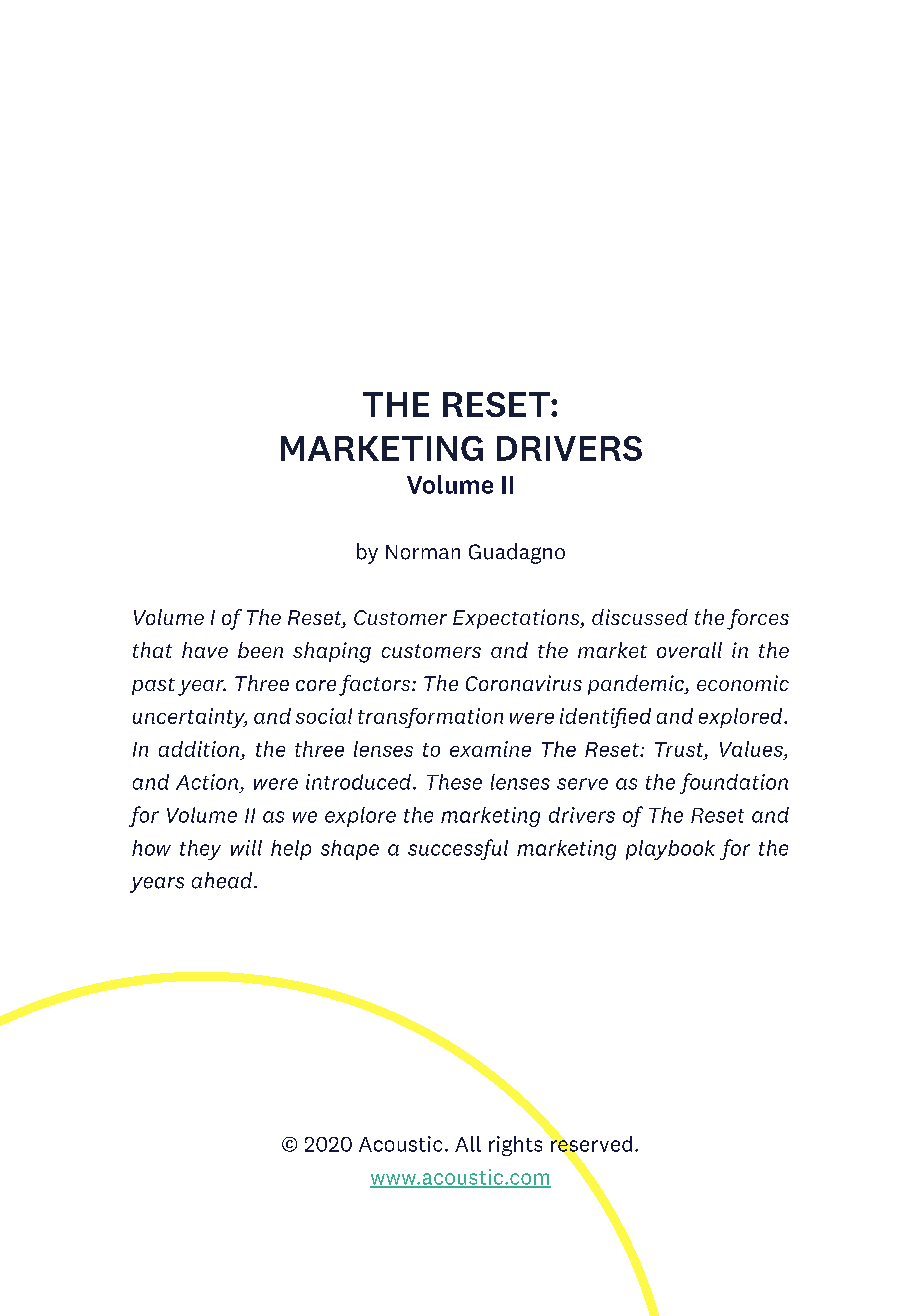 The image size is (921, 1316). Describe the element at coordinates (350, 850) in the page. I see `shape` at that location.
